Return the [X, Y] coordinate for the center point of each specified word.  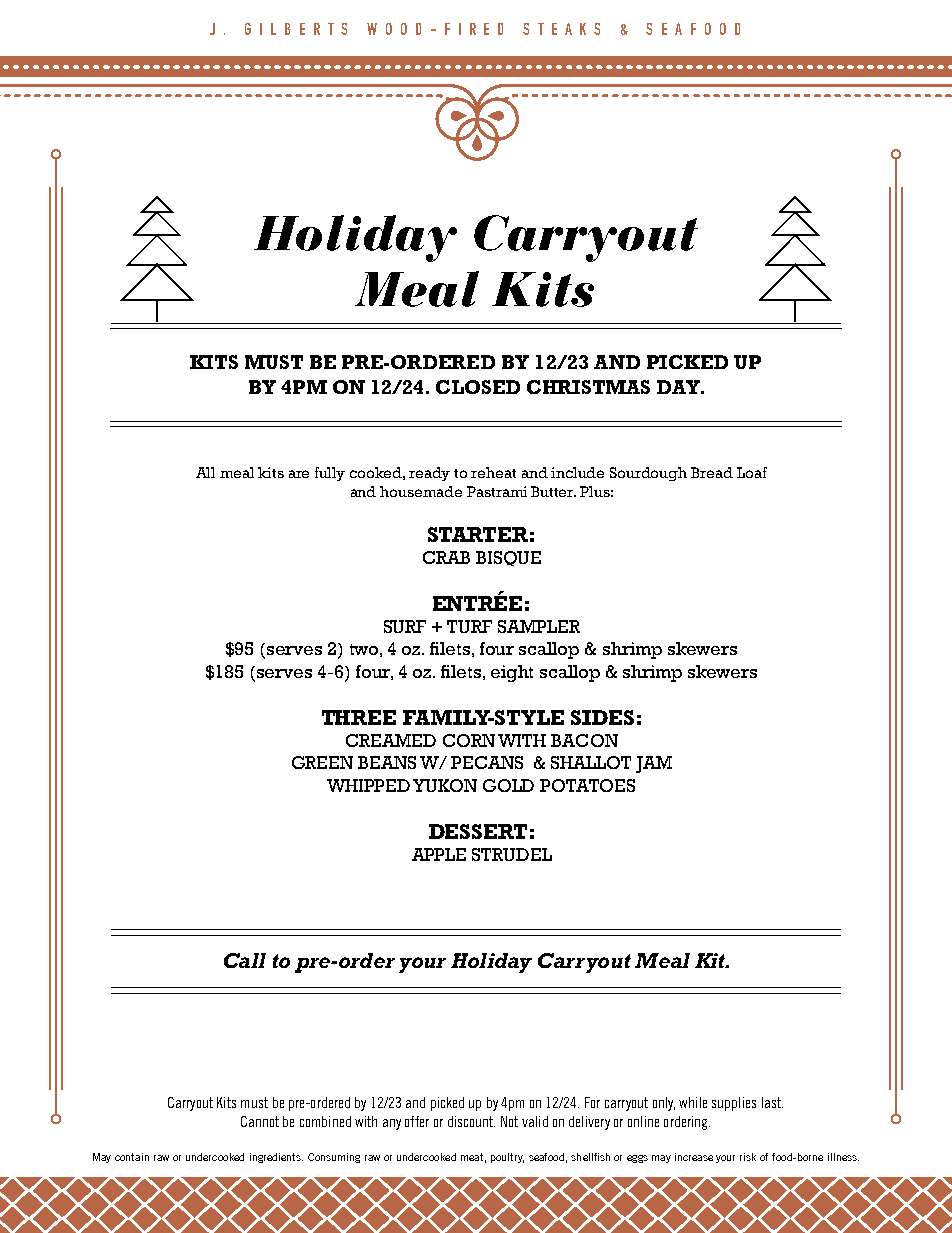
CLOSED [478, 387]
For [592, 1102]
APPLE [439, 854]
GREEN [322, 762]
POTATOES [587, 785]
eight [512, 673]
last [772, 1102]
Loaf [752, 472]
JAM [654, 764]
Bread [712, 472]
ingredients [276, 1158]
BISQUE [508, 558]
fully [330, 474]
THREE [359, 717]
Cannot [260, 1121]
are [299, 474]
